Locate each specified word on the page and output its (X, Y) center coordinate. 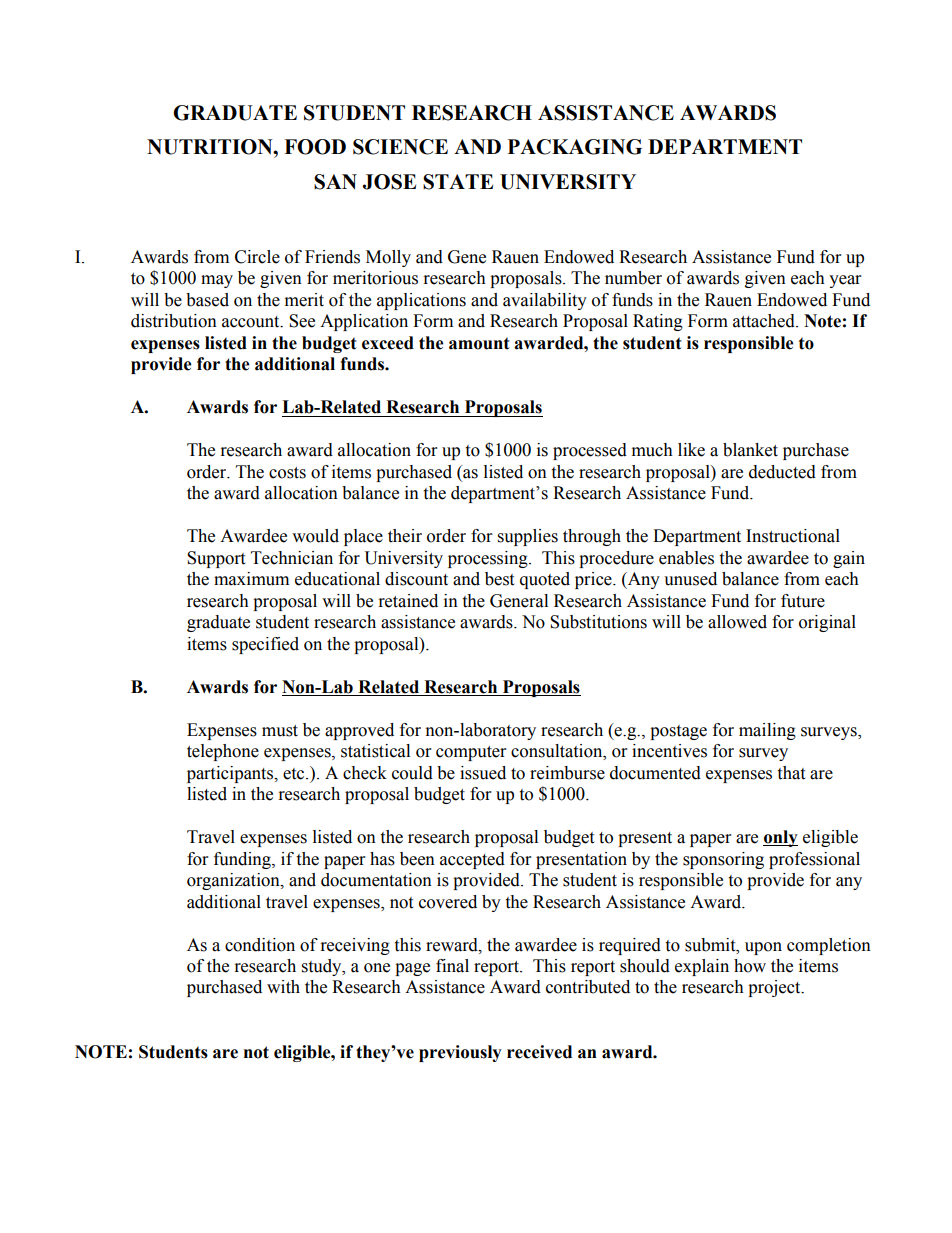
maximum (251, 579)
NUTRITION (211, 147)
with (283, 987)
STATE (458, 182)
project (775, 988)
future (803, 601)
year (845, 281)
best (499, 579)
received (539, 1052)
